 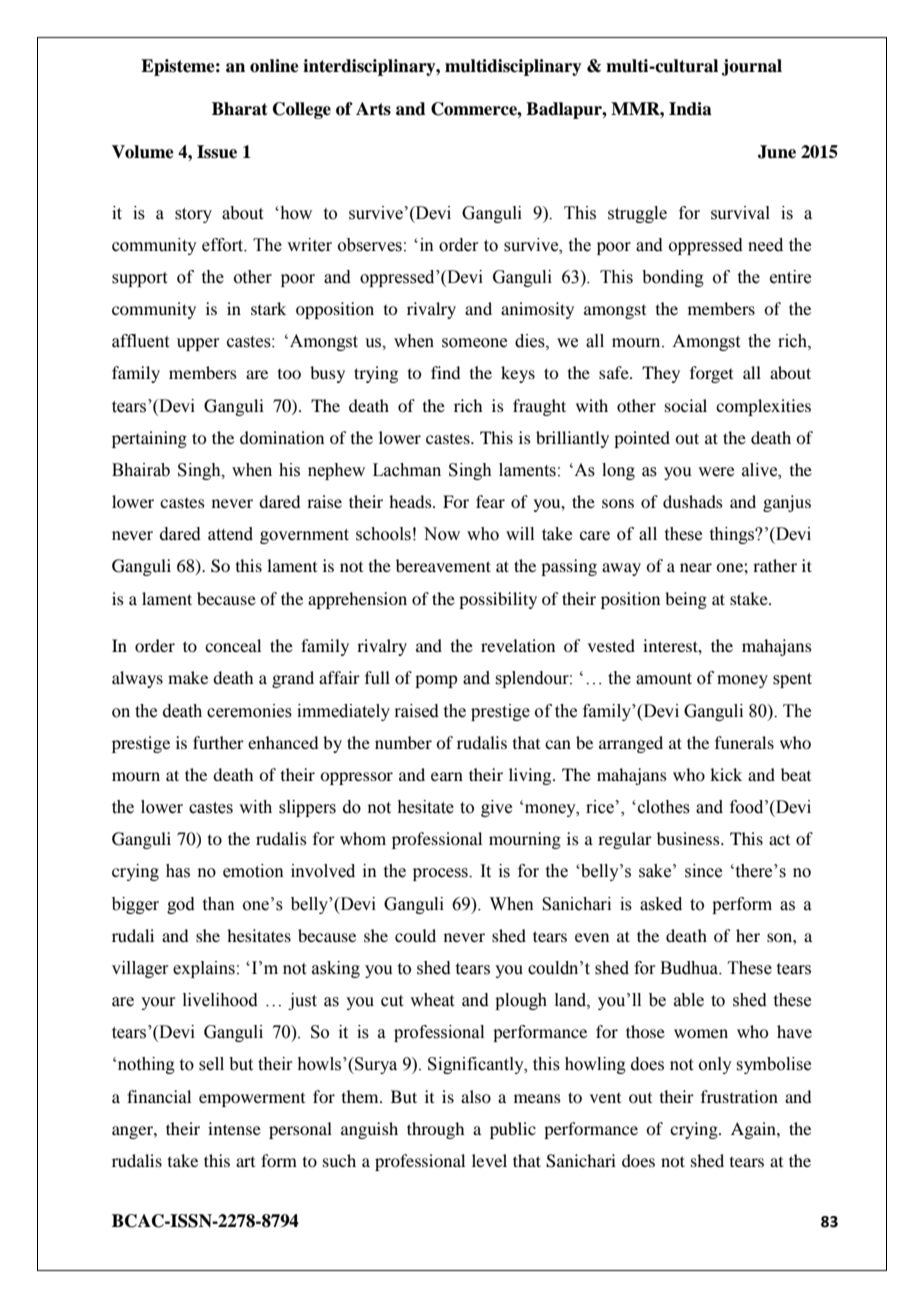 I want to click on process, so click(x=441, y=874).
